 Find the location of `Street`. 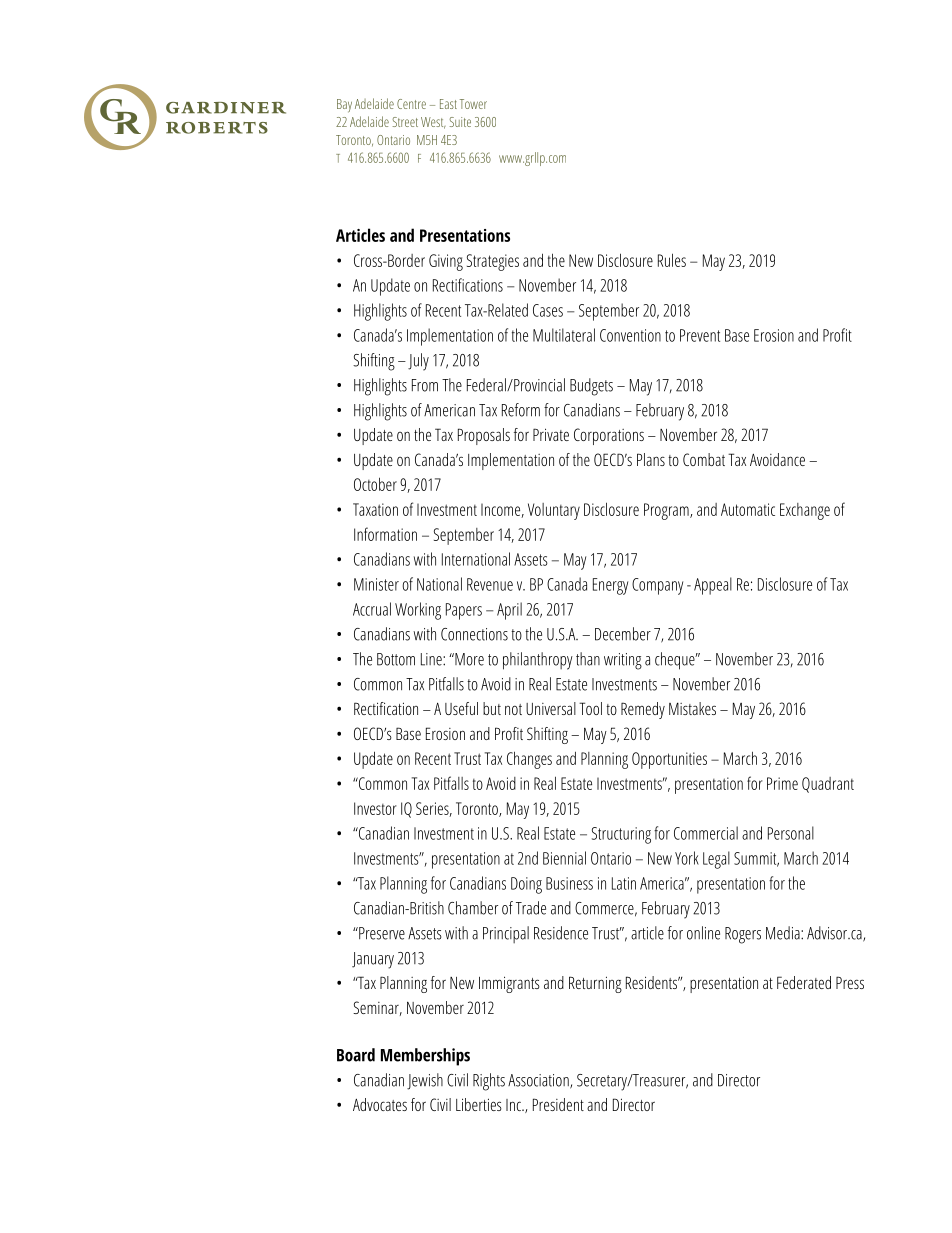

Street is located at coordinates (405, 122).
